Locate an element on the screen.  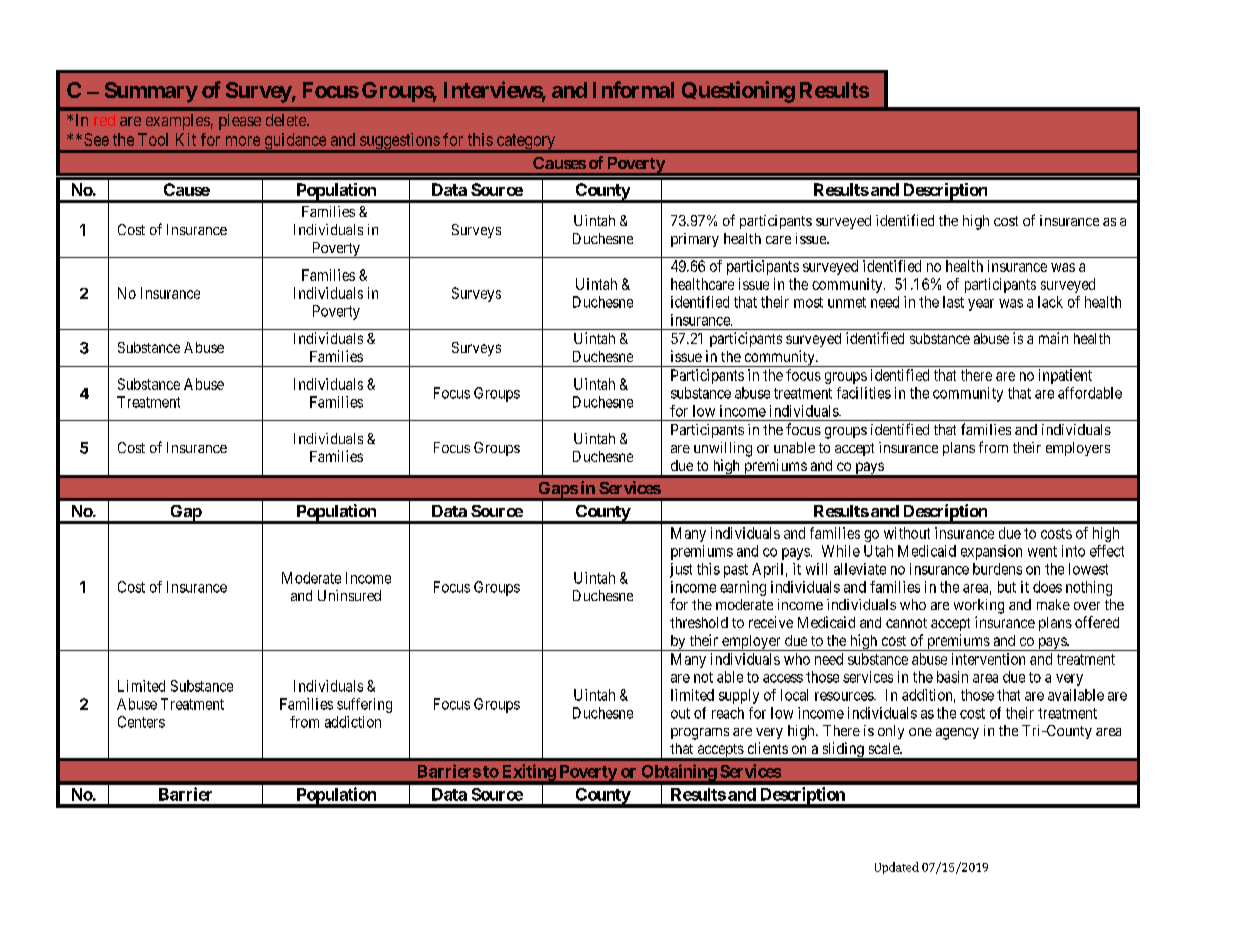
please is located at coordinates (240, 122).
